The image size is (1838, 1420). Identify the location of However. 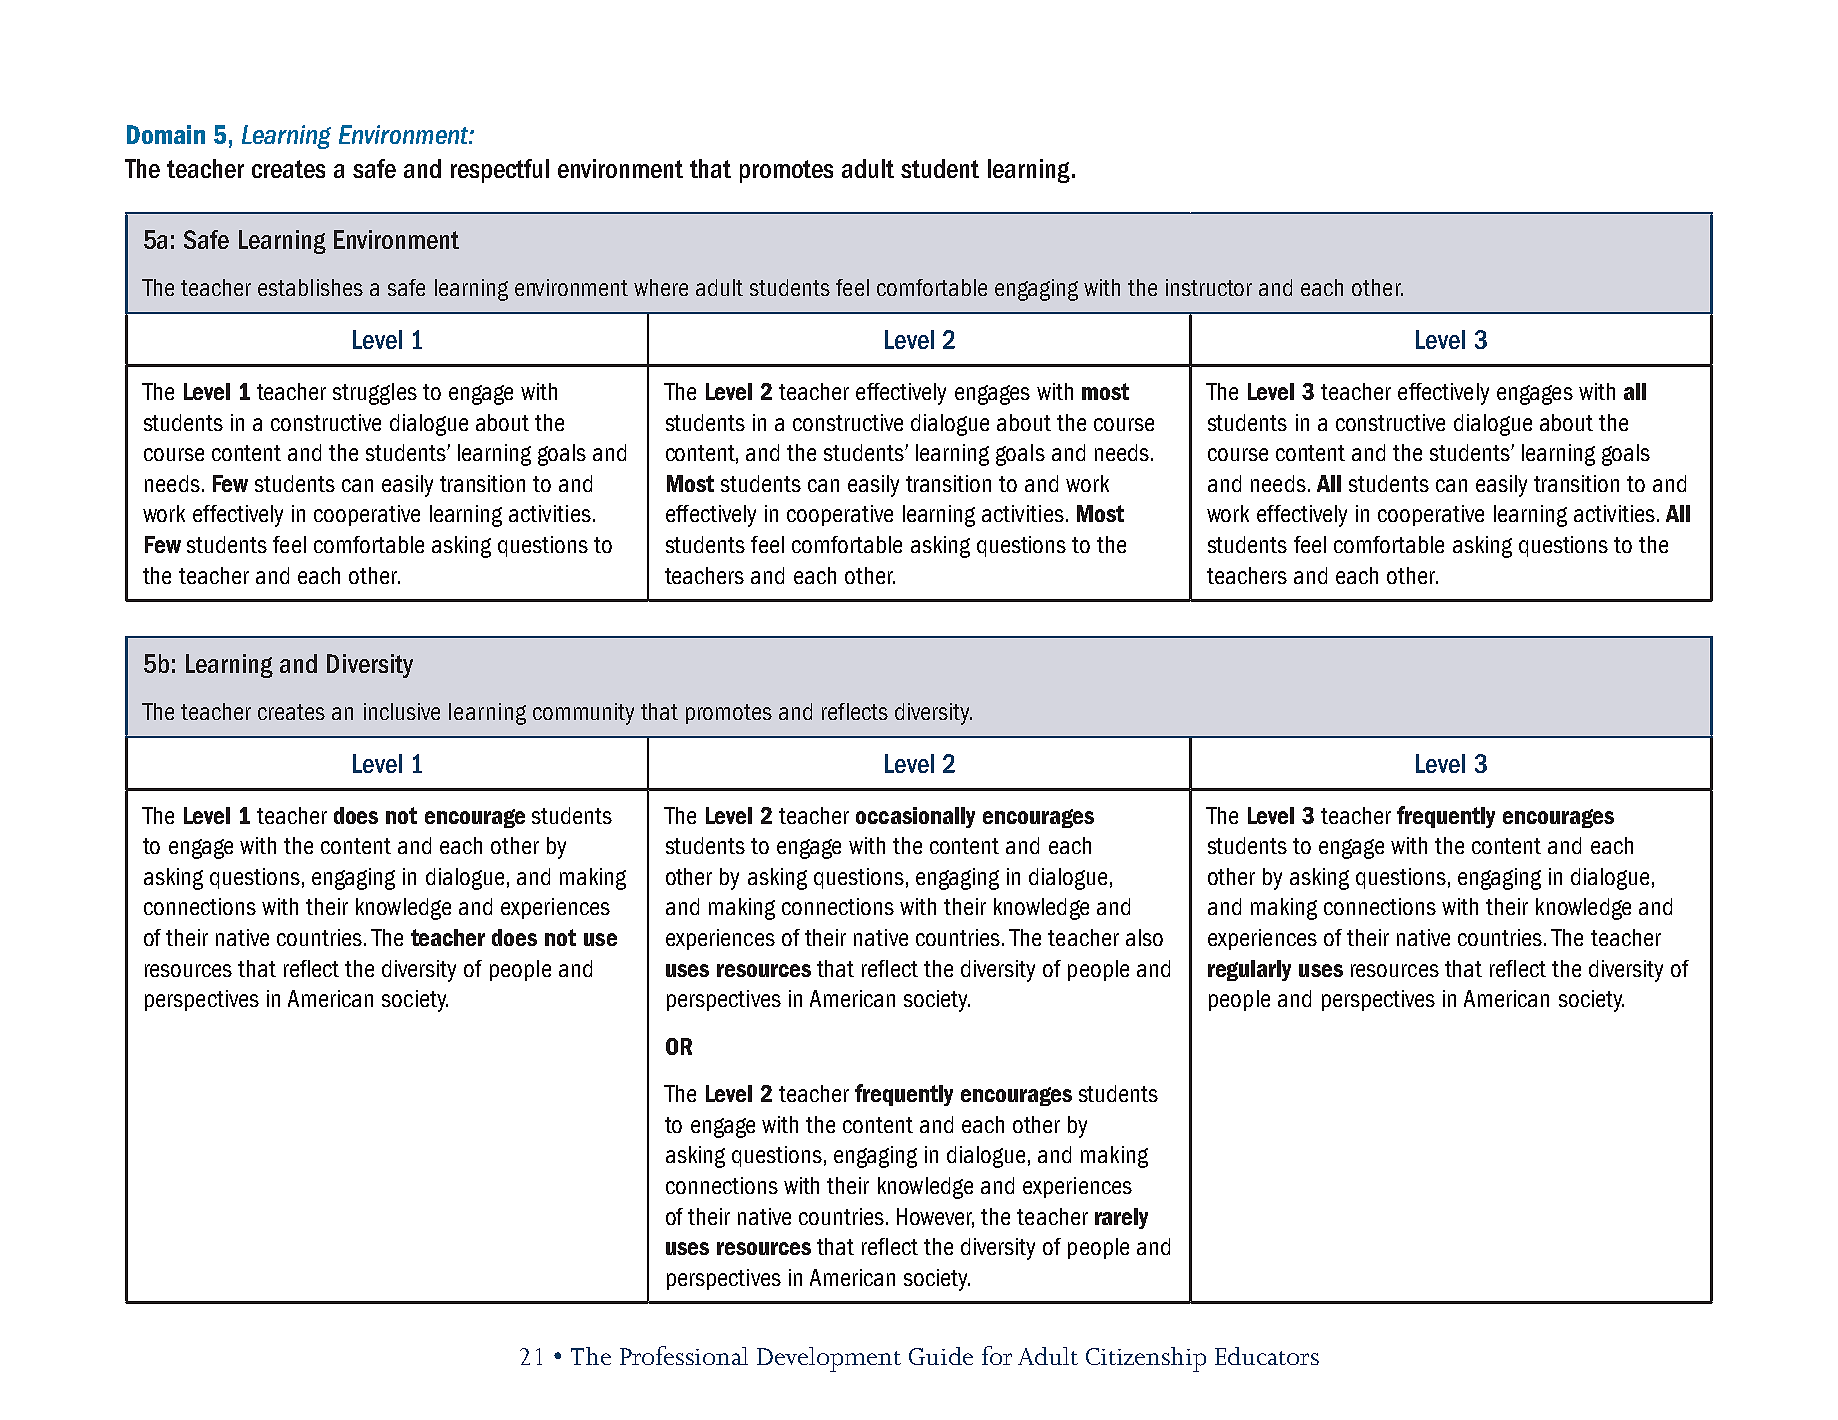
(935, 1217).
